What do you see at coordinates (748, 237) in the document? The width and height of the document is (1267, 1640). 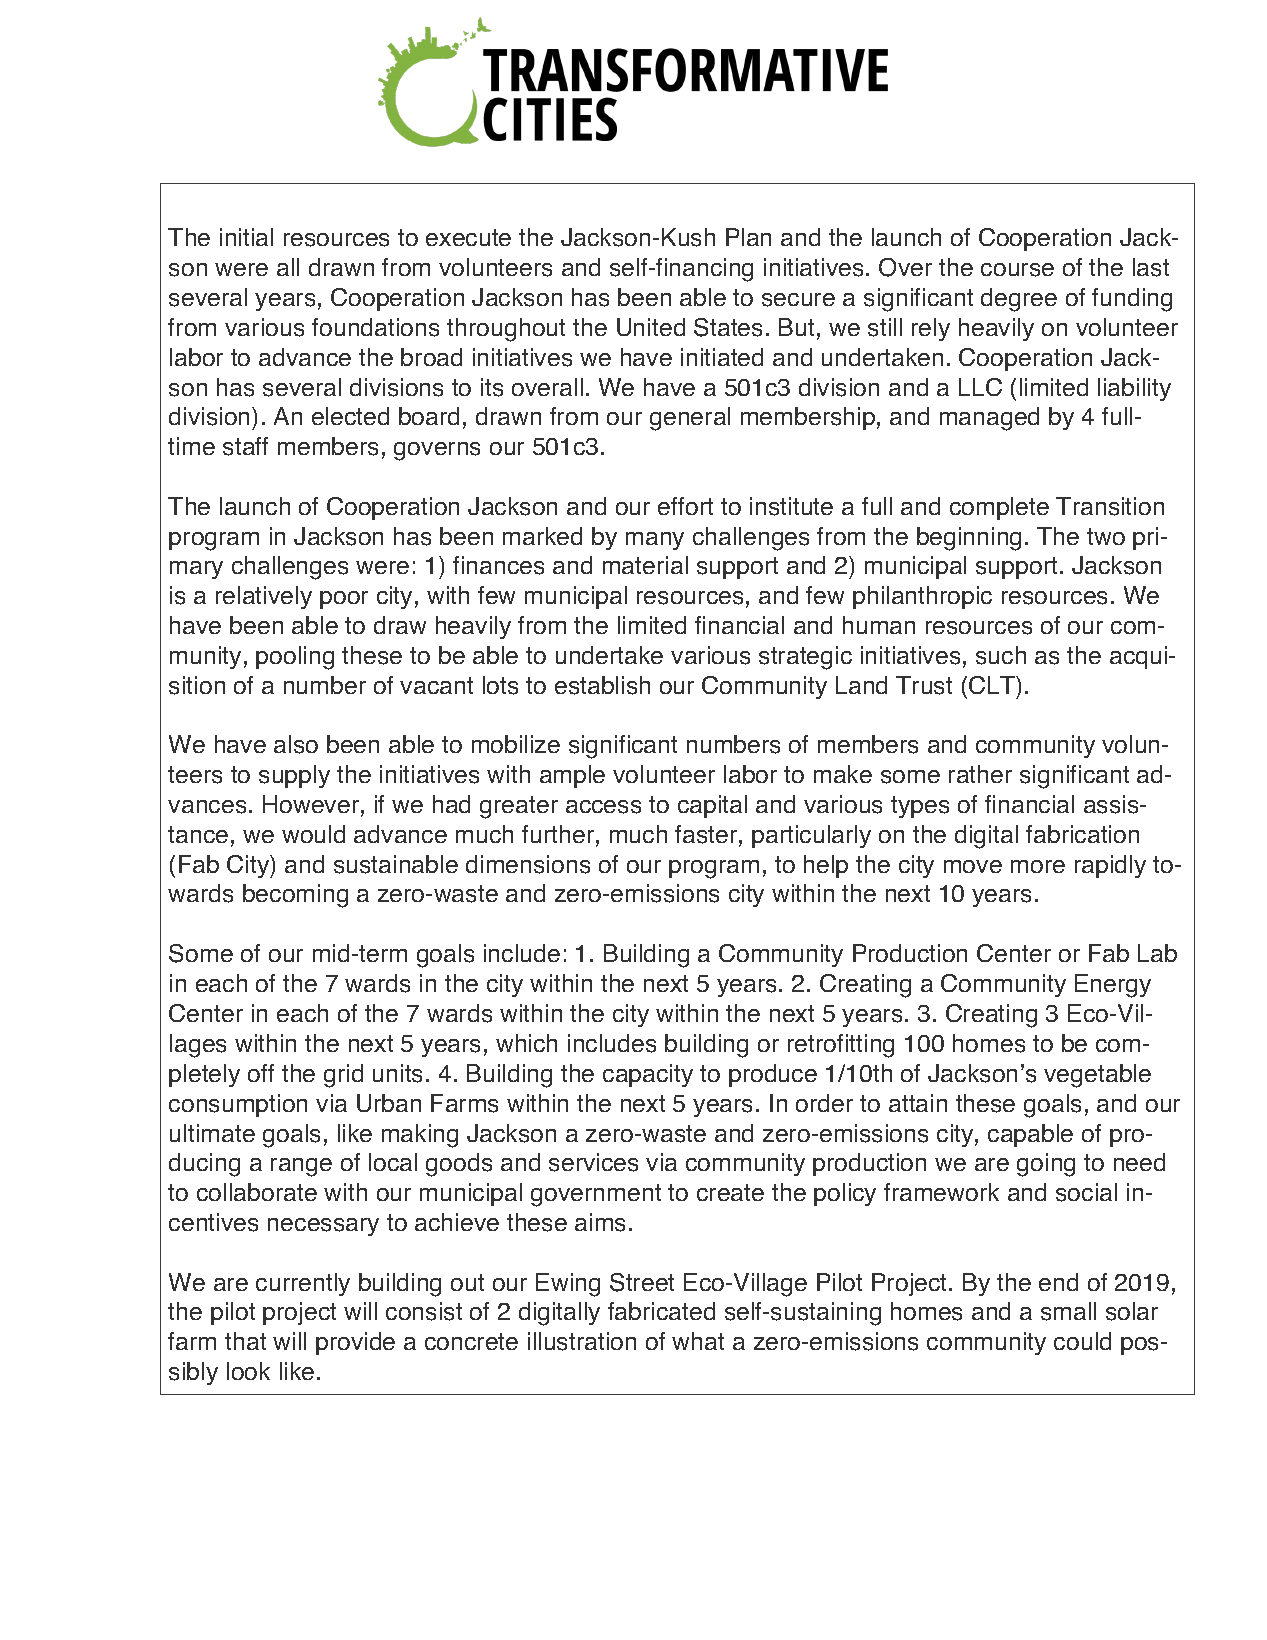 I see `Plan` at bounding box center [748, 237].
